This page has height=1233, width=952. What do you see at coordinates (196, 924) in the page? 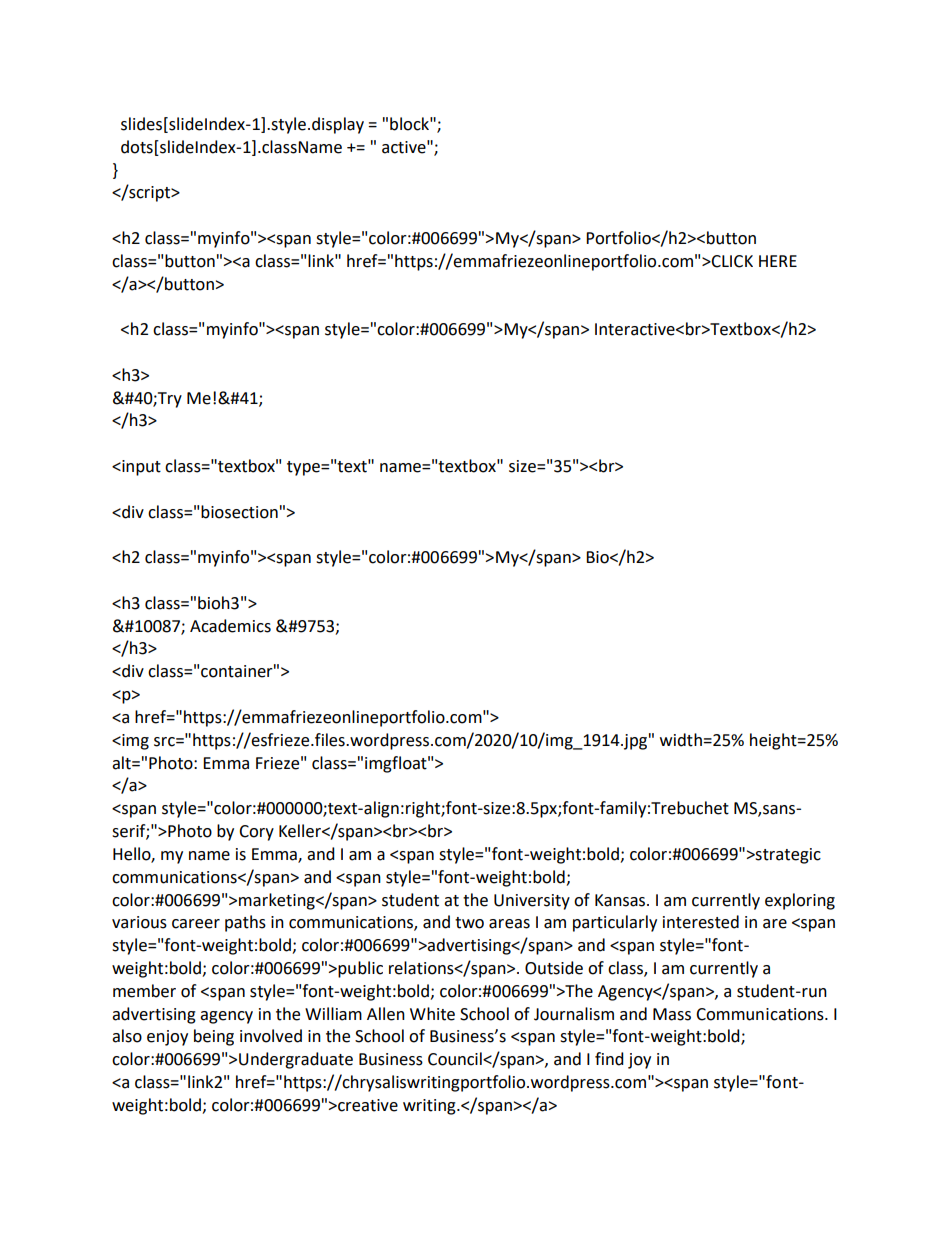
I see `career` at bounding box center [196, 924].
